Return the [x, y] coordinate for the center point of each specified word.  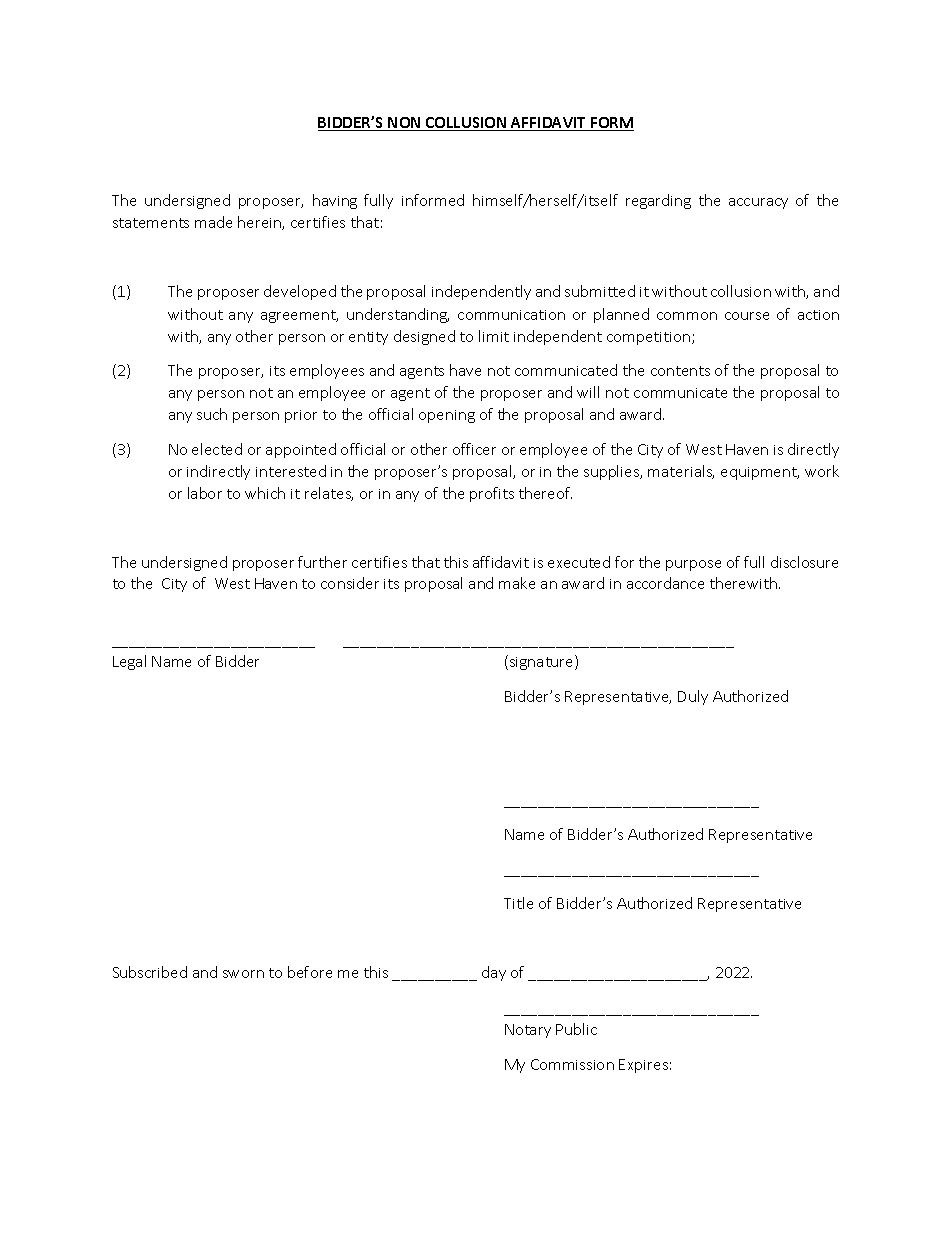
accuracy [758, 203]
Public [576, 1029]
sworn [243, 974]
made [213, 222]
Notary [528, 1031]
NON [405, 124]
